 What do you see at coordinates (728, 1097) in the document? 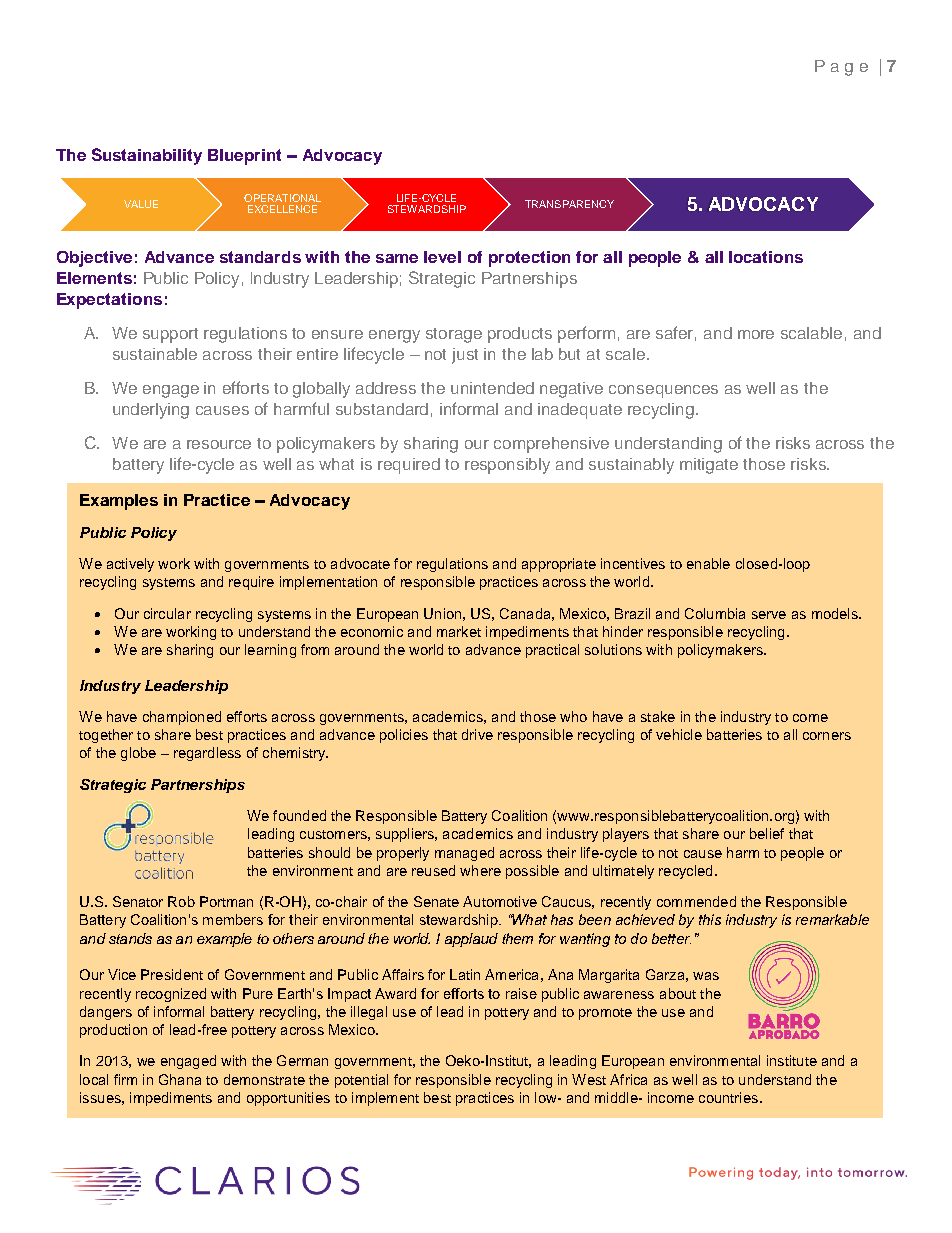
I see `countries` at bounding box center [728, 1097].
